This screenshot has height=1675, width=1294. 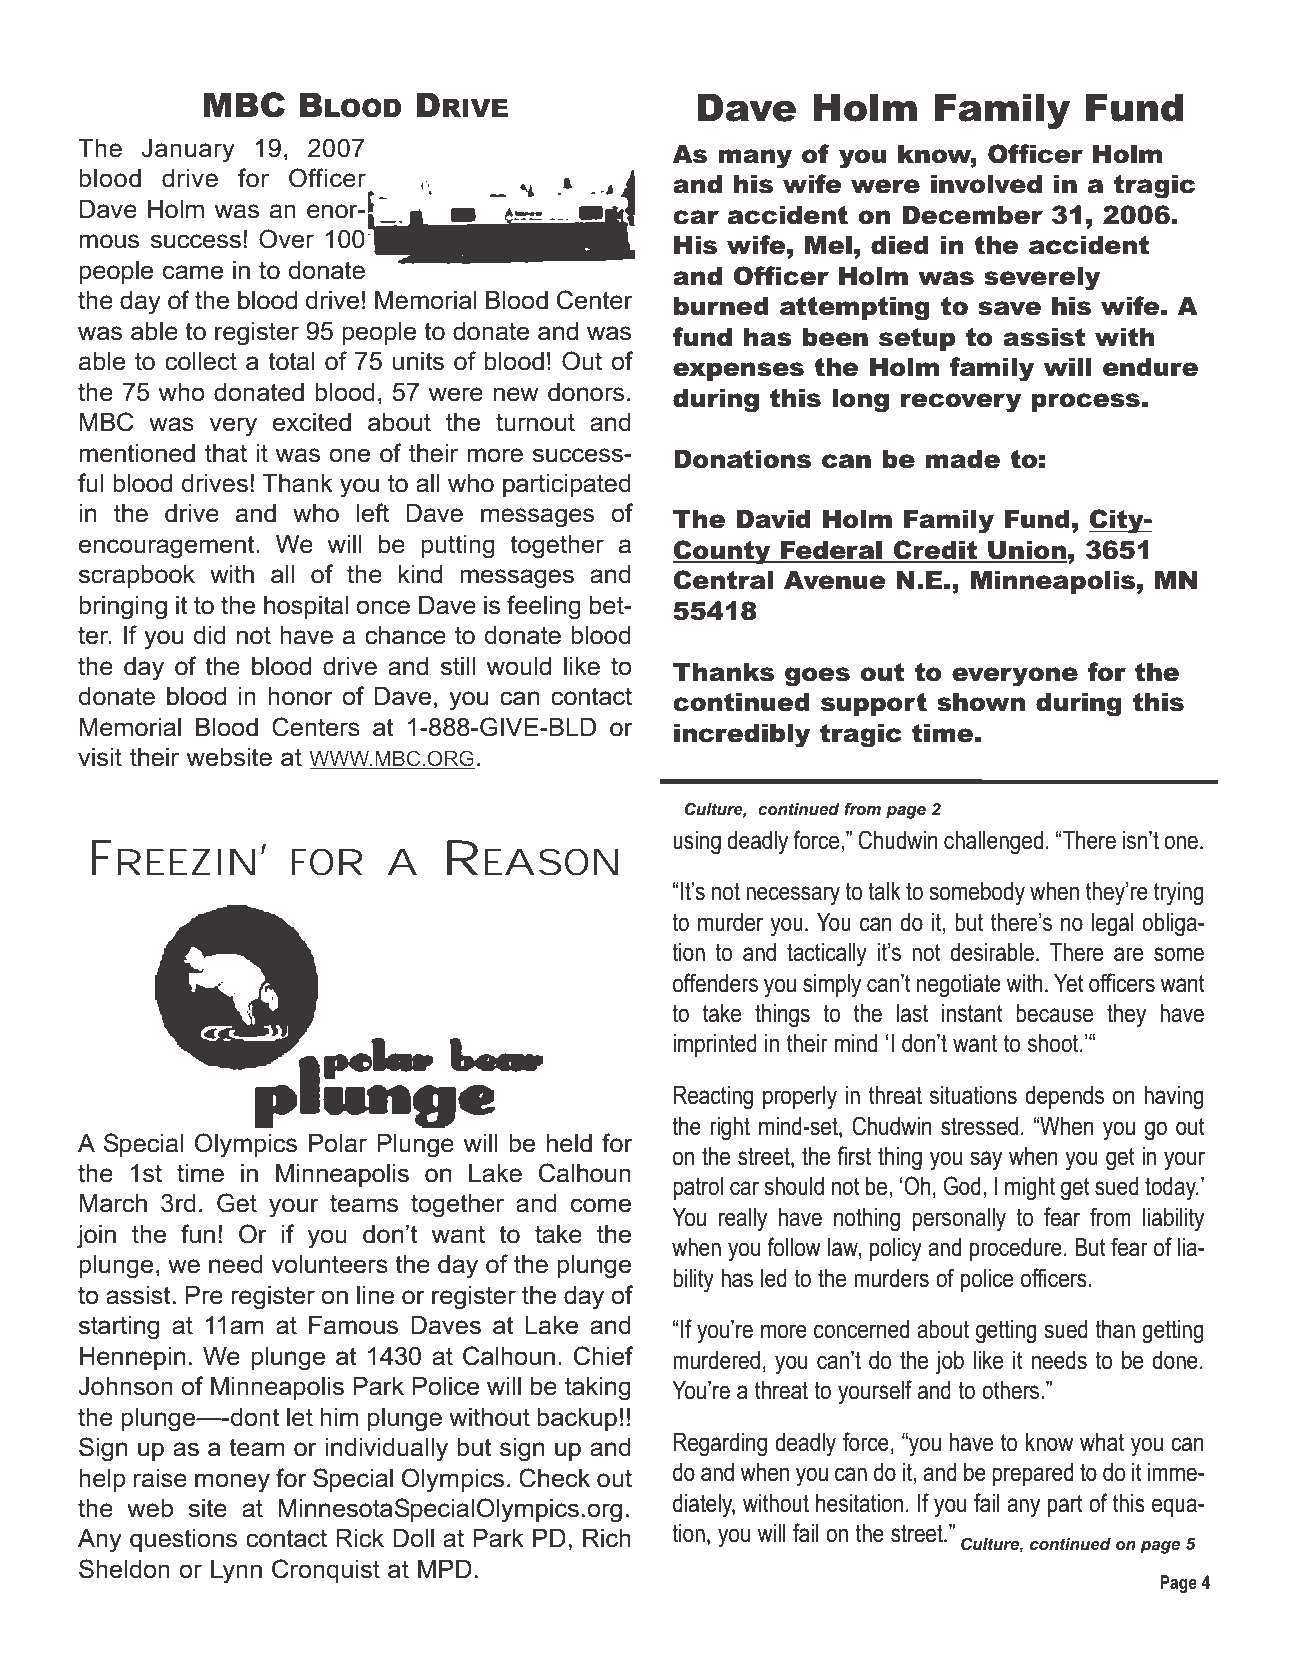 What do you see at coordinates (721, 306) in the screenshot?
I see `burned` at bounding box center [721, 306].
